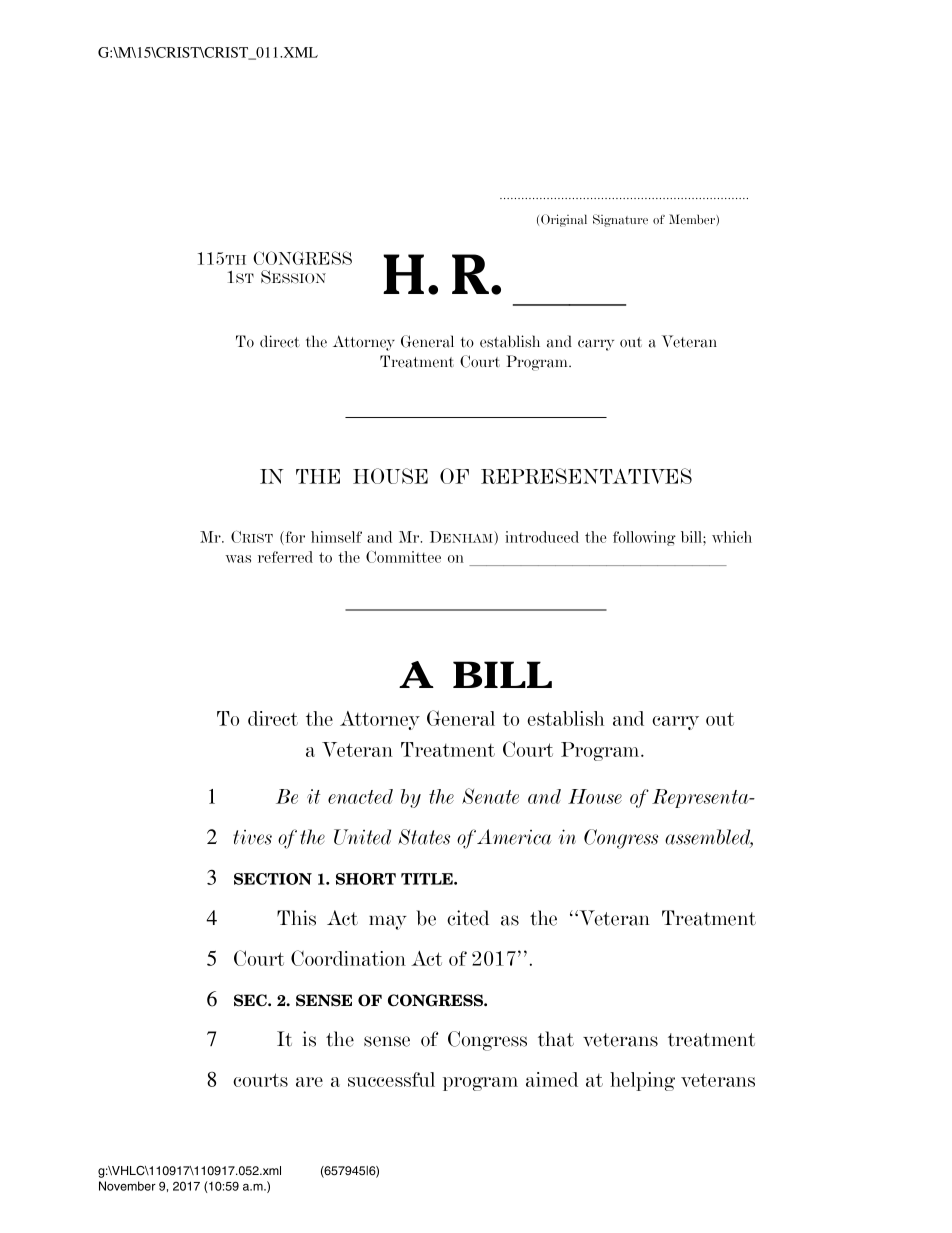 This document has width=952, height=1233. What do you see at coordinates (127, 1186) in the document?
I see `November` at bounding box center [127, 1186].
